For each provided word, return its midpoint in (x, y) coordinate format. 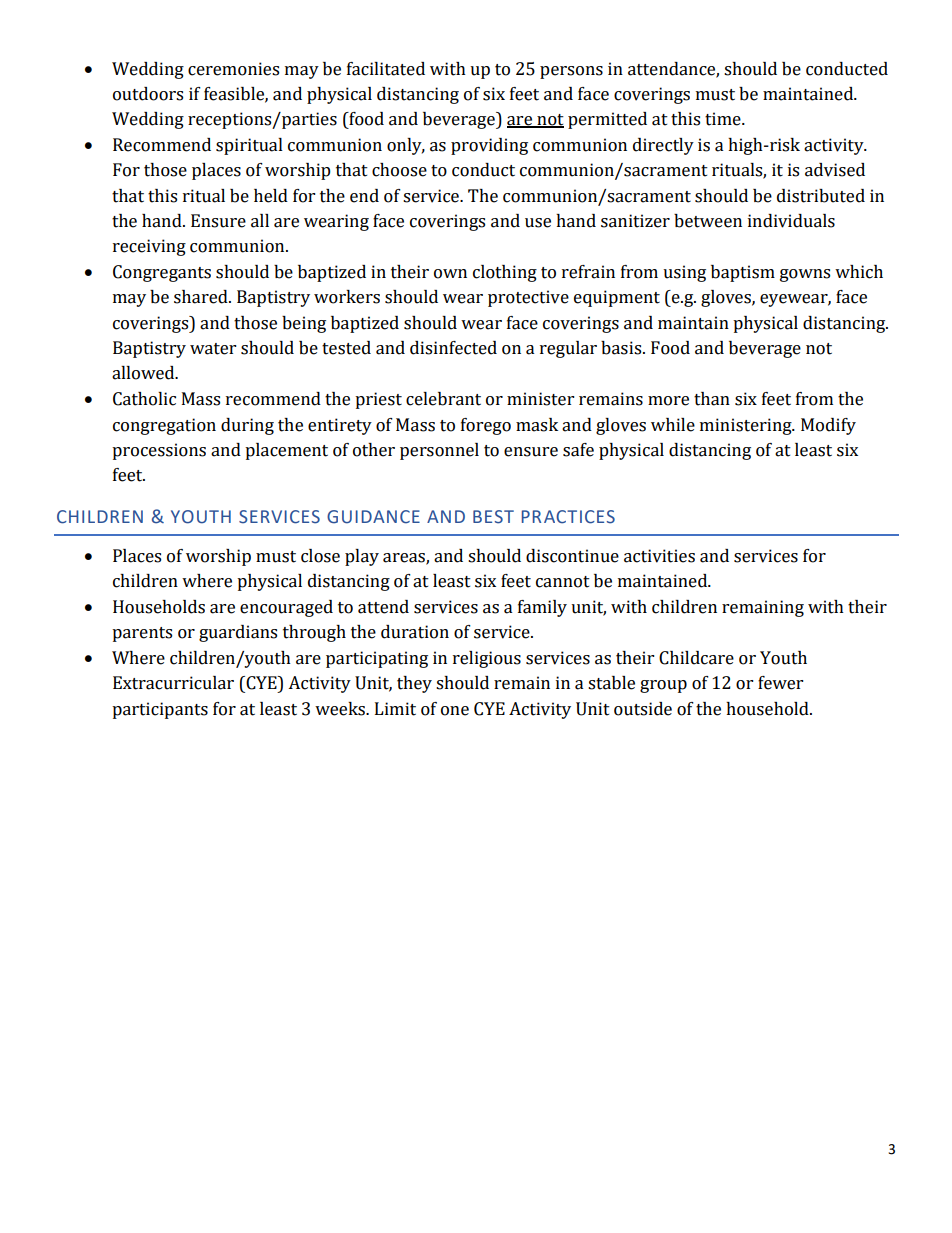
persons (571, 72)
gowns (805, 275)
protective (528, 298)
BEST (493, 517)
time (724, 119)
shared (202, 297)
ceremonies (233, 69)
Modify (828, 426)
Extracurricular (173, 683)
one (455, 711)
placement (286, 451)
